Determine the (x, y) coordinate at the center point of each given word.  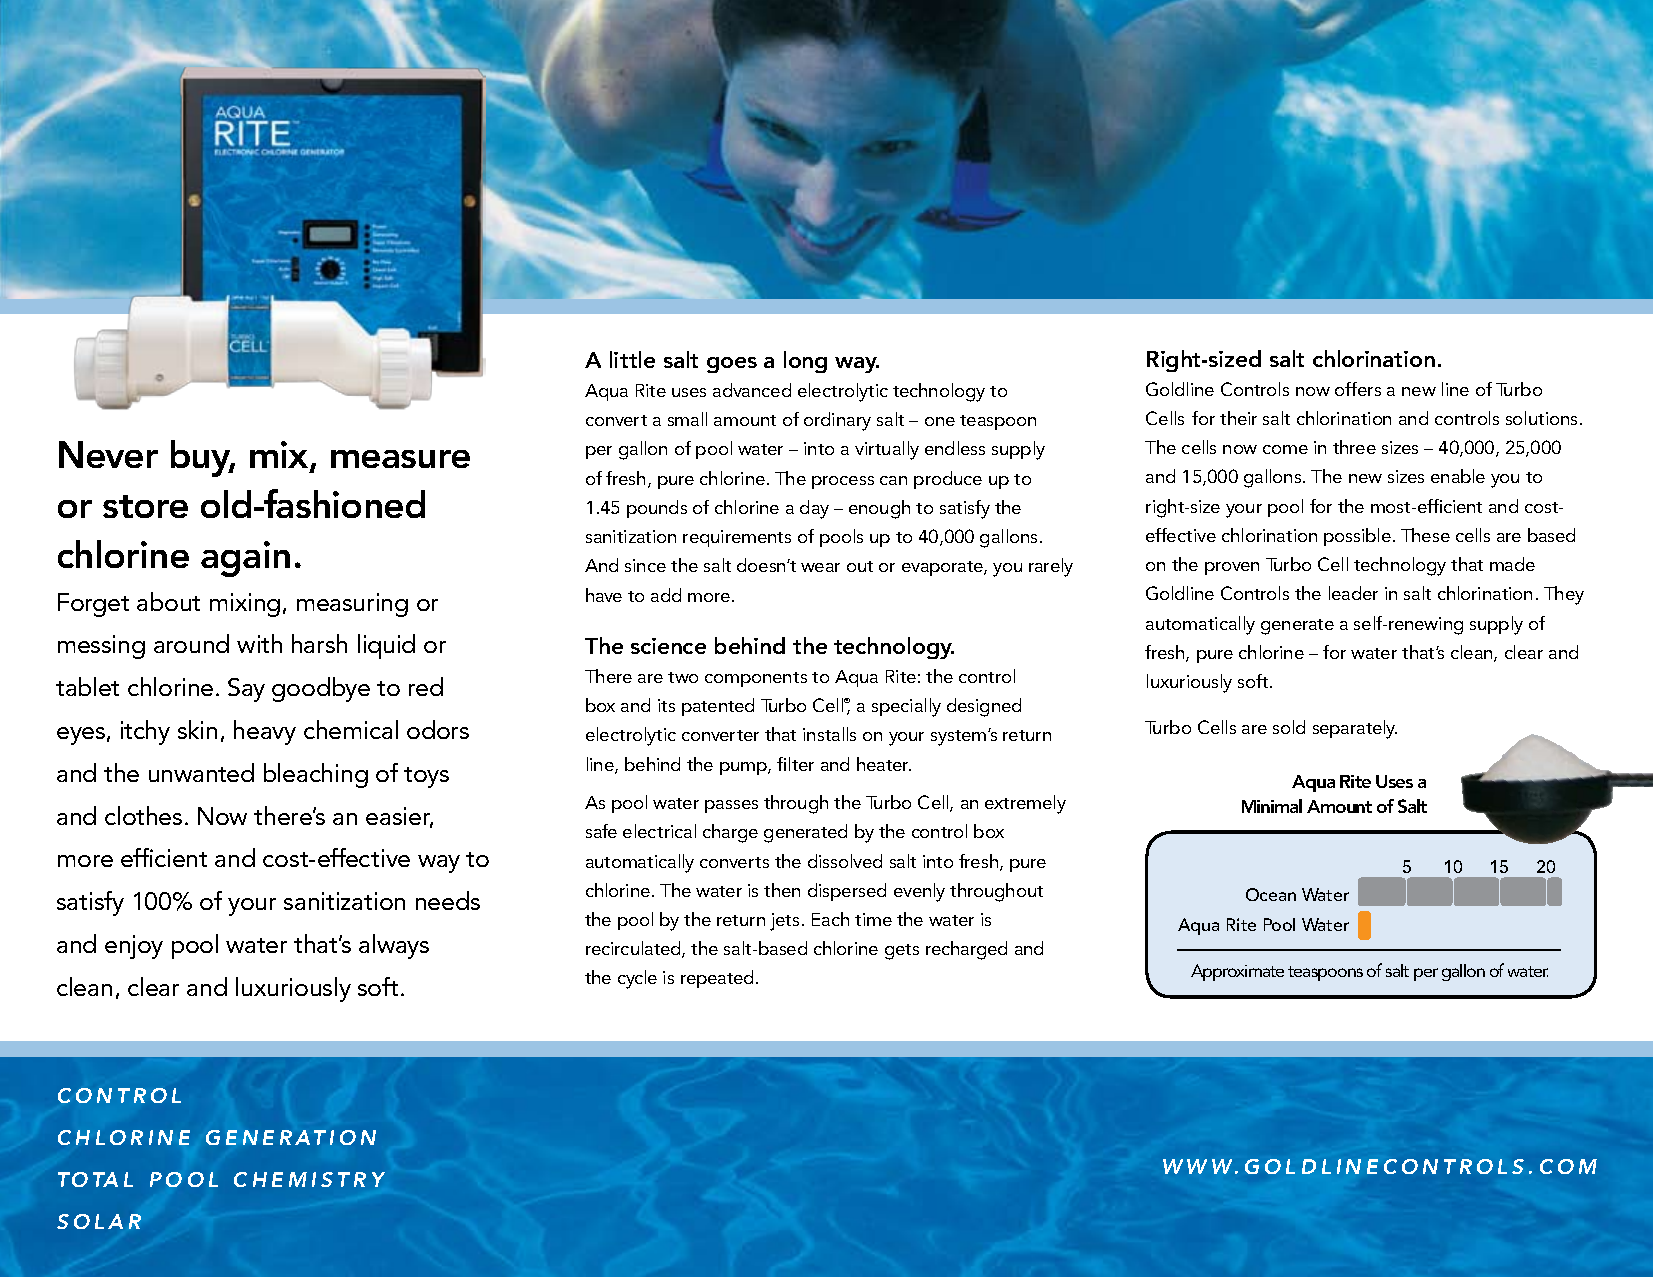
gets (902, 952)
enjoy (134, 947)
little (632, 359)
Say (246, 690)
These (1425, 535)
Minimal (1272, 806)
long (805, 362)
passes (731, 806)
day (814, 509)
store (145, 506)
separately (1355, 729)
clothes (143, 815)
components (756, 679)
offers (1358, 389)
